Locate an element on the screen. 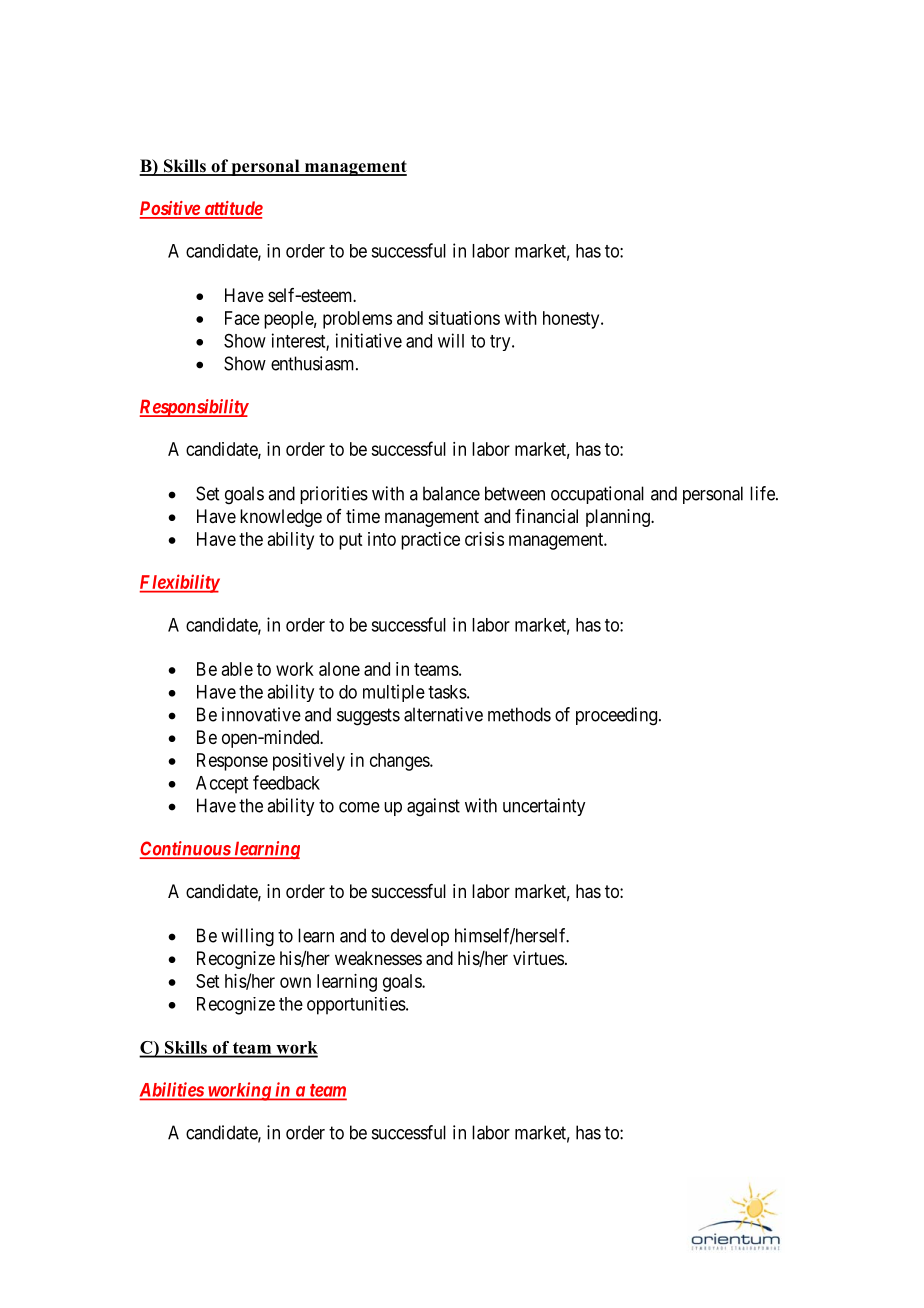  own is located at coordinates (295, 982).
